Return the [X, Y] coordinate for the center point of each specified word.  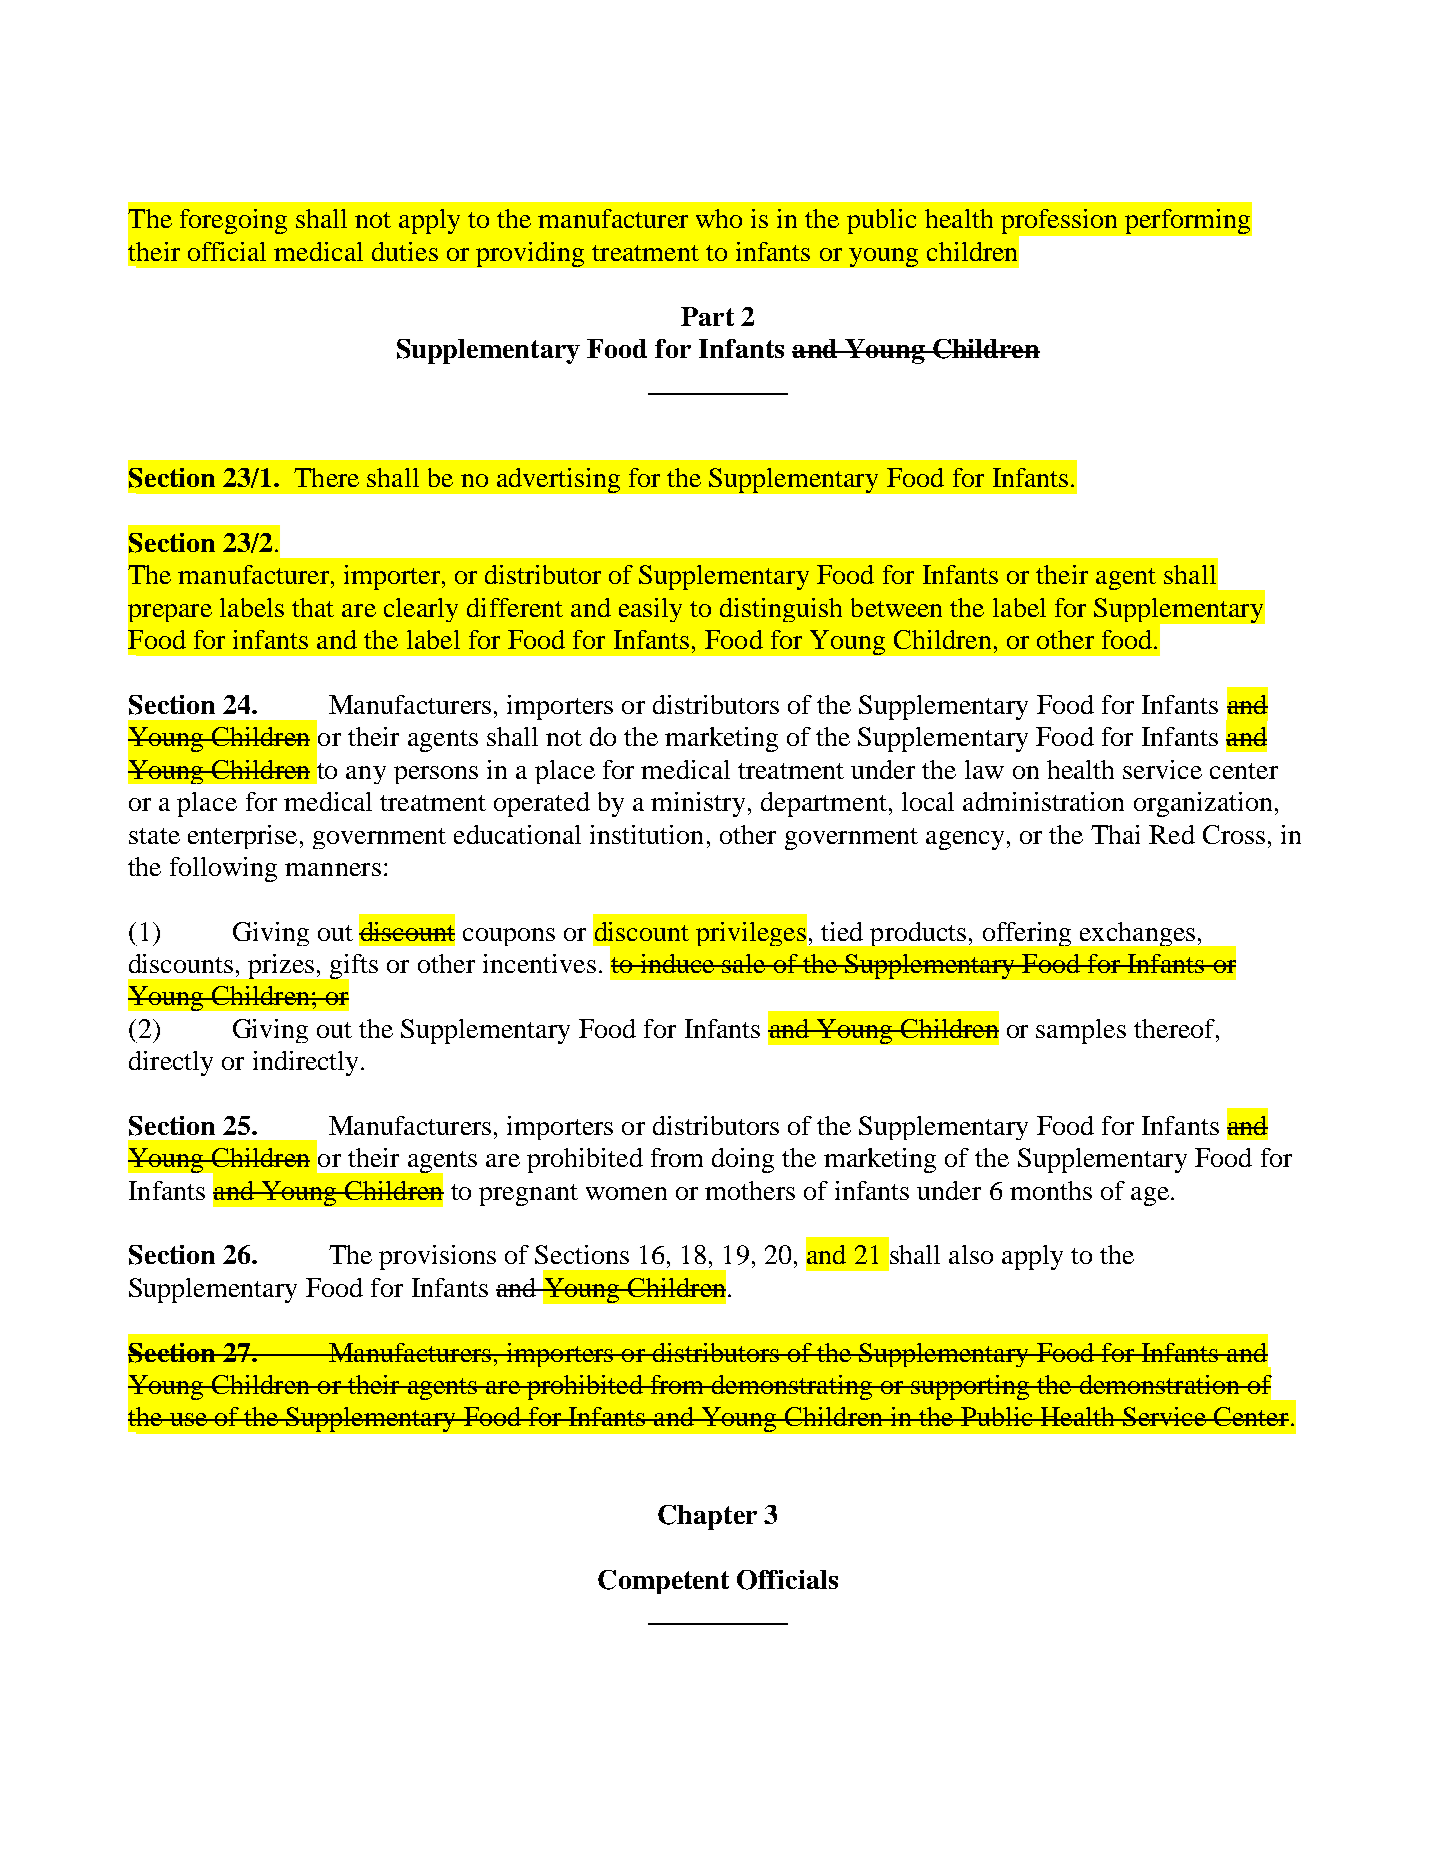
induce [677, 963]
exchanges [1137, 934]
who [719, 218]
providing [530, 254]
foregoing [233, 221]
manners [333, 869]
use [188, 1419]
